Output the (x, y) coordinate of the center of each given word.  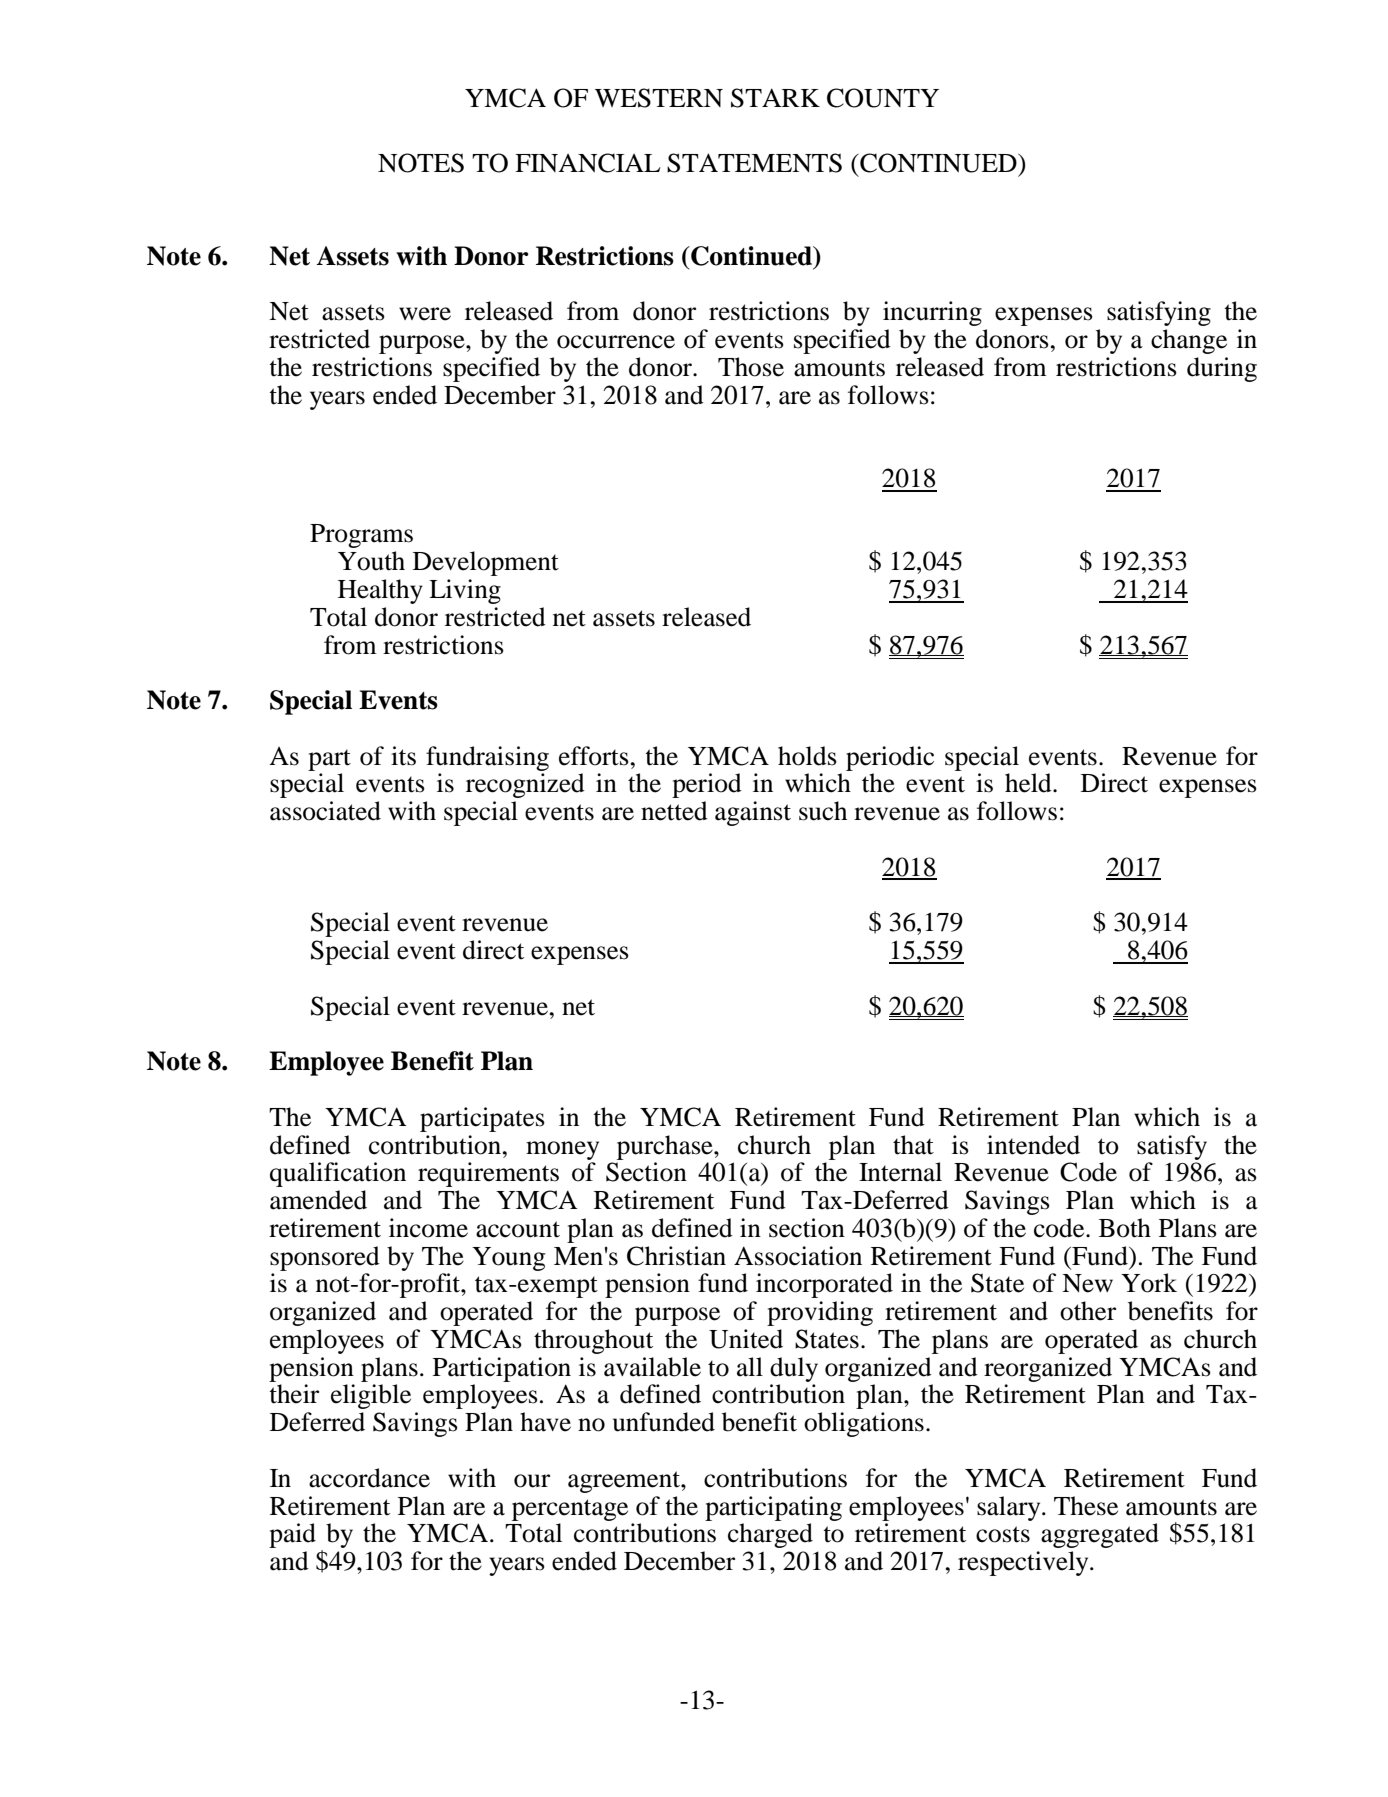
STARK (775, 98)
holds (807, 756)
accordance (369, 1478)
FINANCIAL (588, 163)
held (1029, 783)
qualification (338, 1174)
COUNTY (883, 98)
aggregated (1100, 1535)
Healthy (380, 591)
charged (770, 1535)
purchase (666, 1147)
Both (1125, 1228)
